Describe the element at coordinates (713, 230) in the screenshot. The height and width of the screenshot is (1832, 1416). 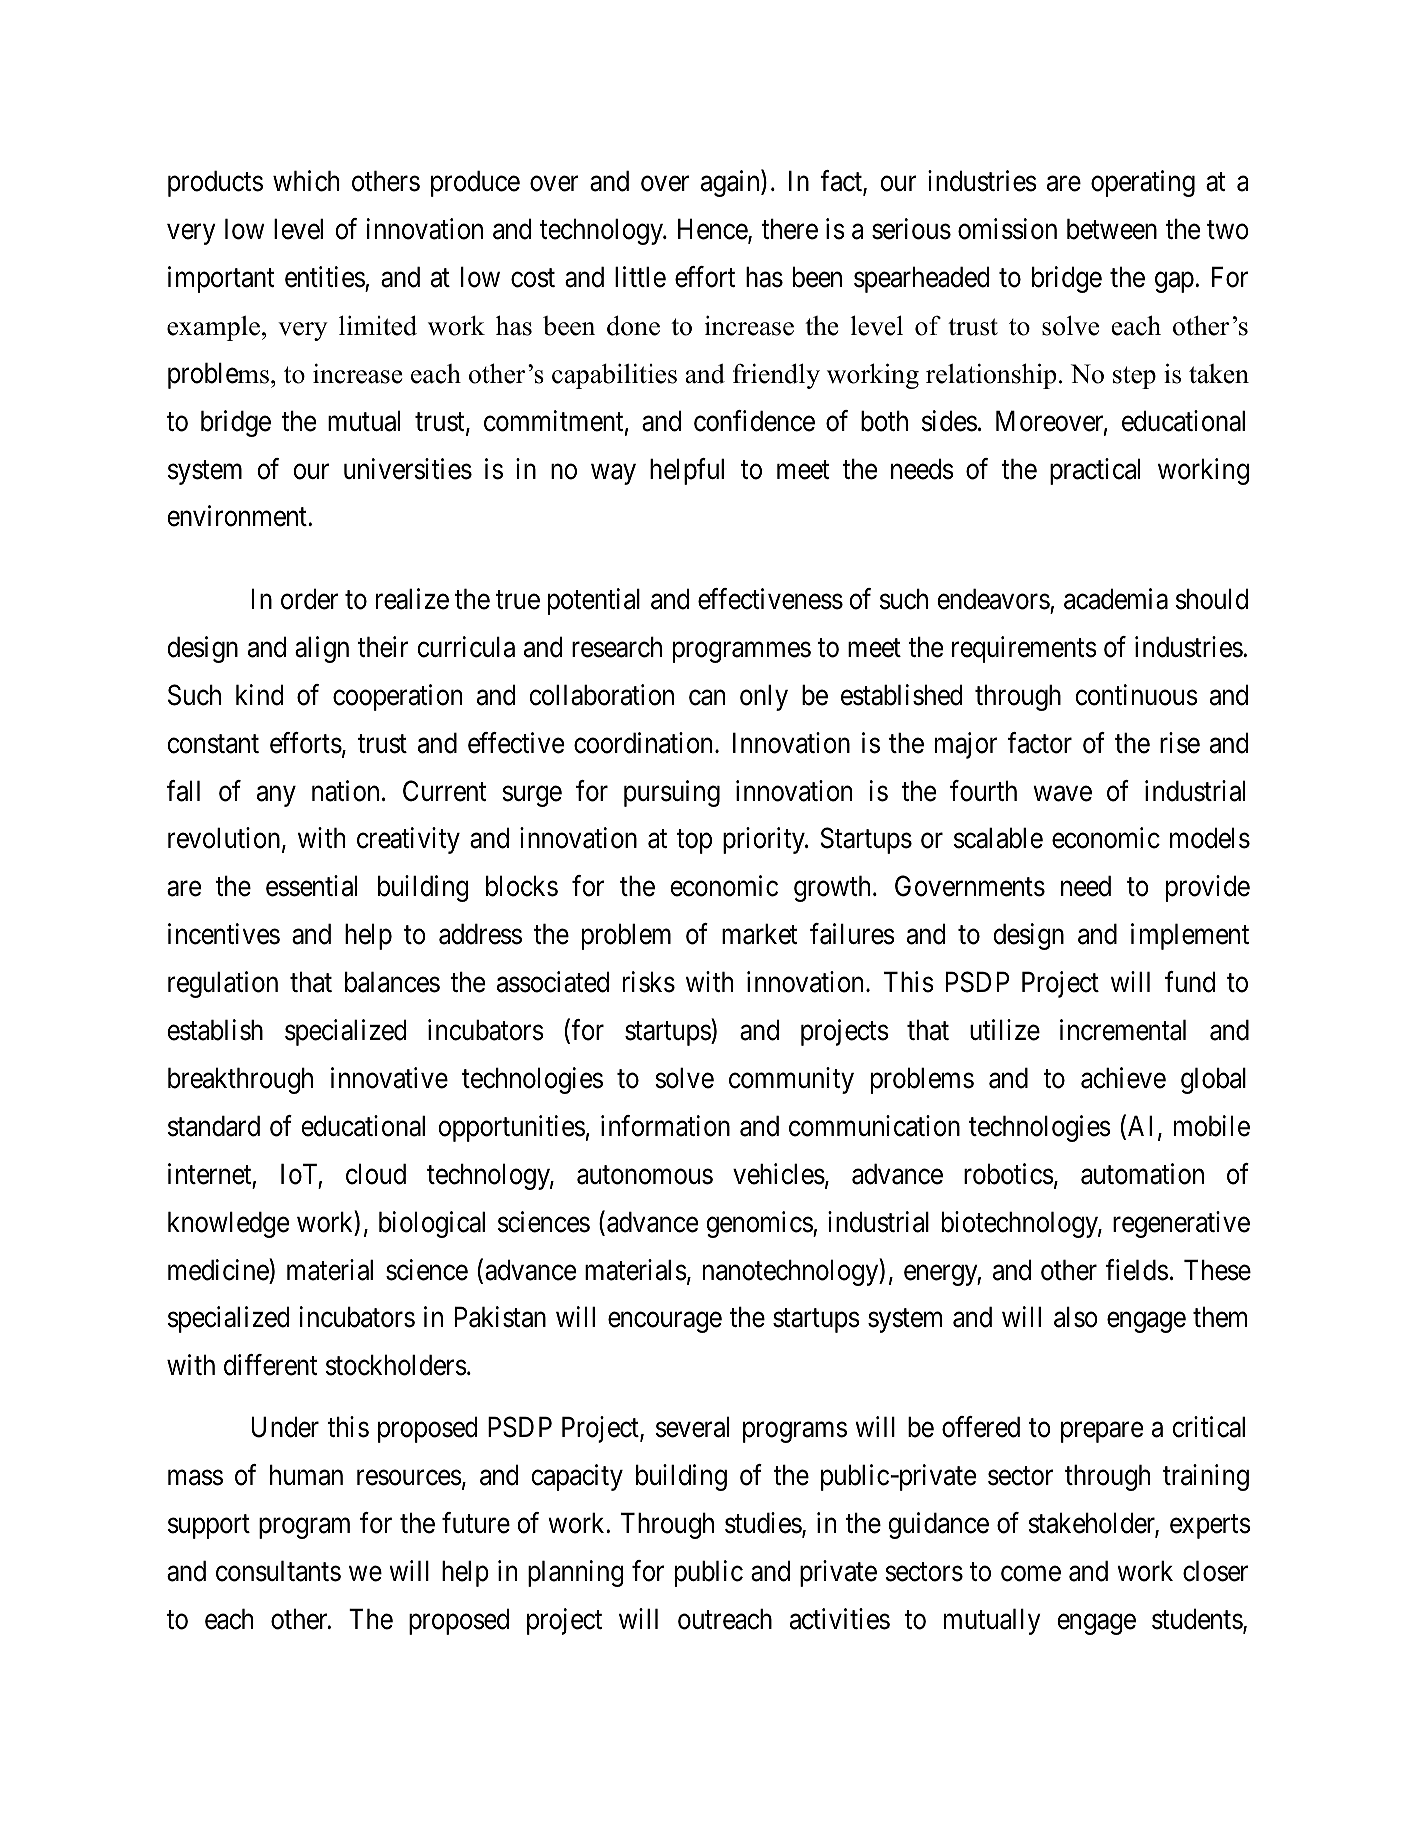
I see `Hence` at that location.
